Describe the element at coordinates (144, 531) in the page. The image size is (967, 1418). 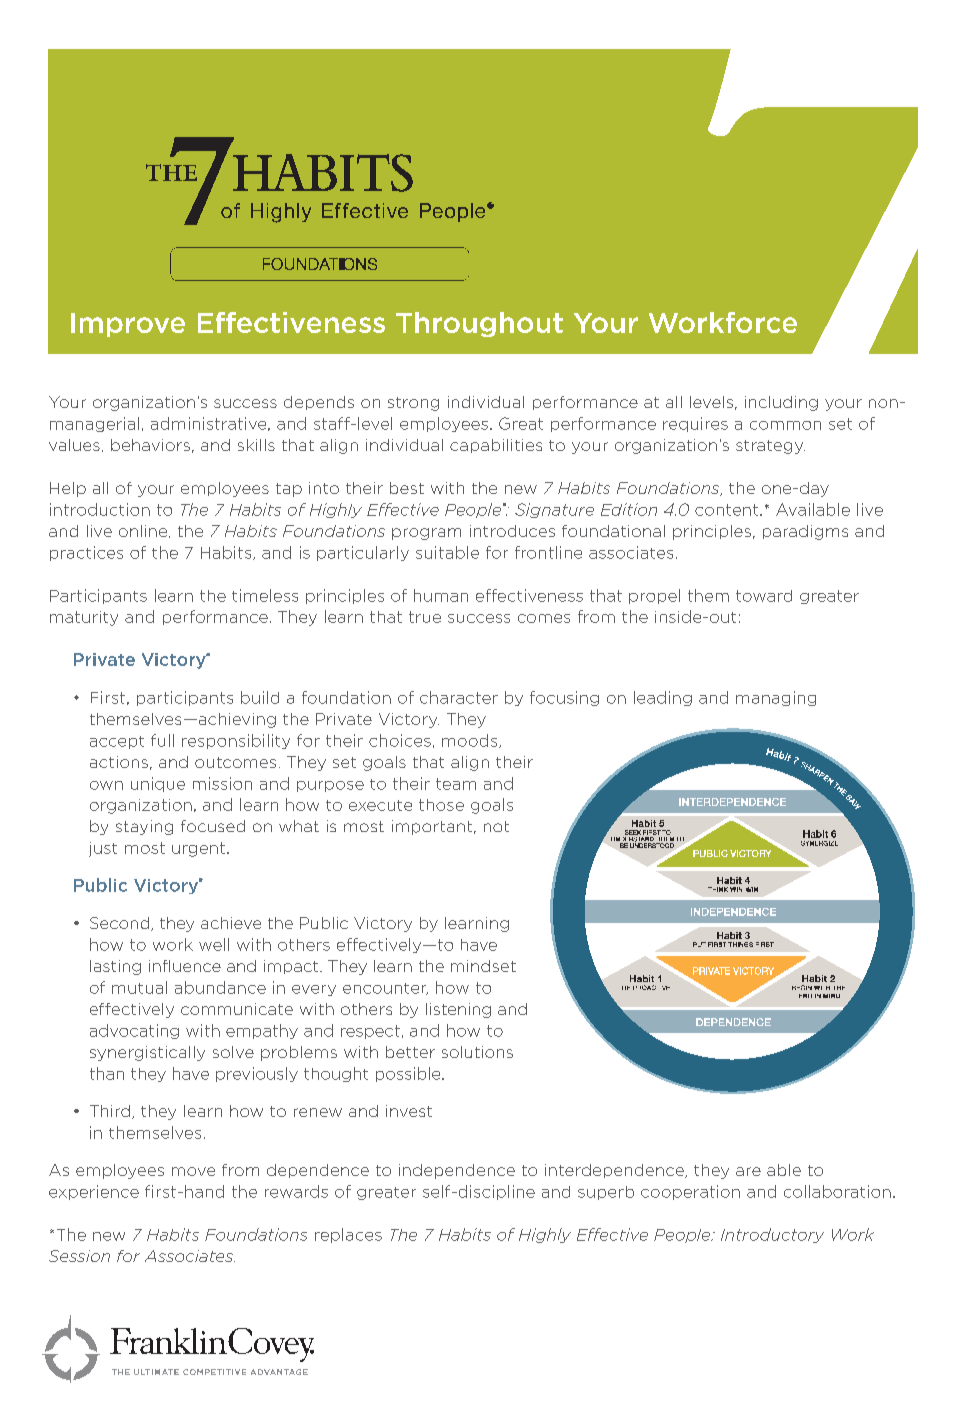
I see `online` at that location.
